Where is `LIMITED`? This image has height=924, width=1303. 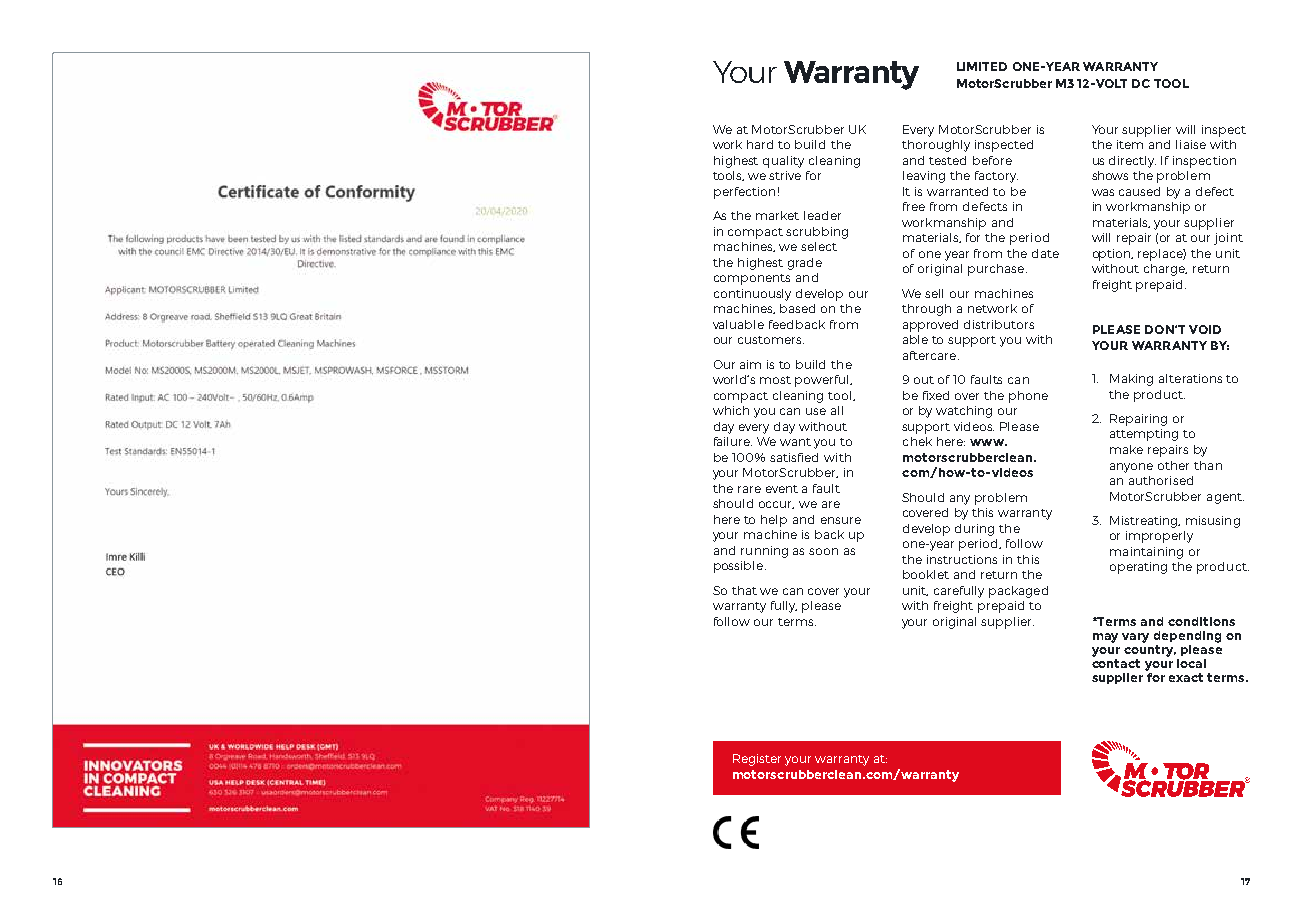 LIMITED is located at coordinates (982, 66).
